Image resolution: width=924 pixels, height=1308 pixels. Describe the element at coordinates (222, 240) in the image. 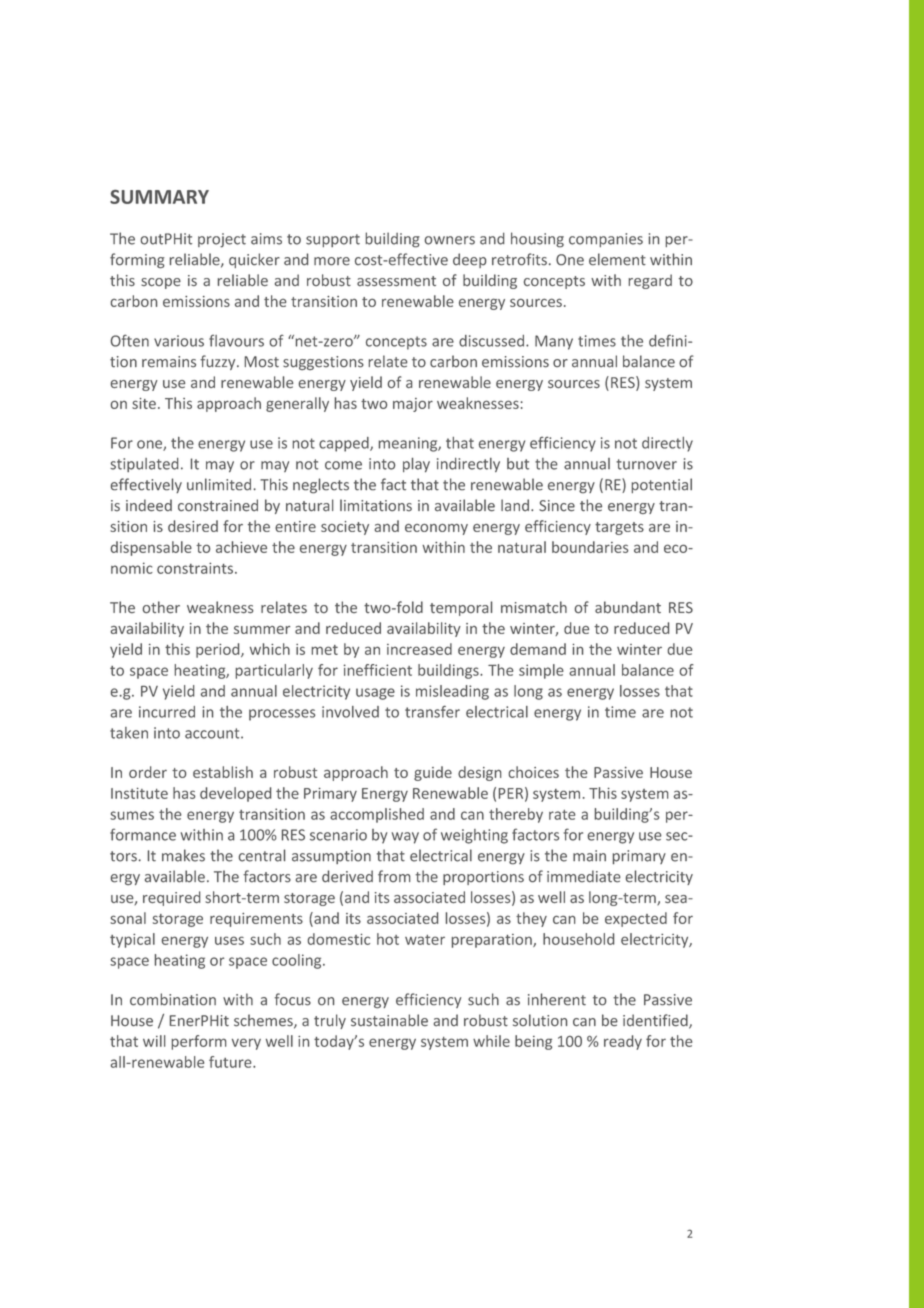

I see `project` at that location.
